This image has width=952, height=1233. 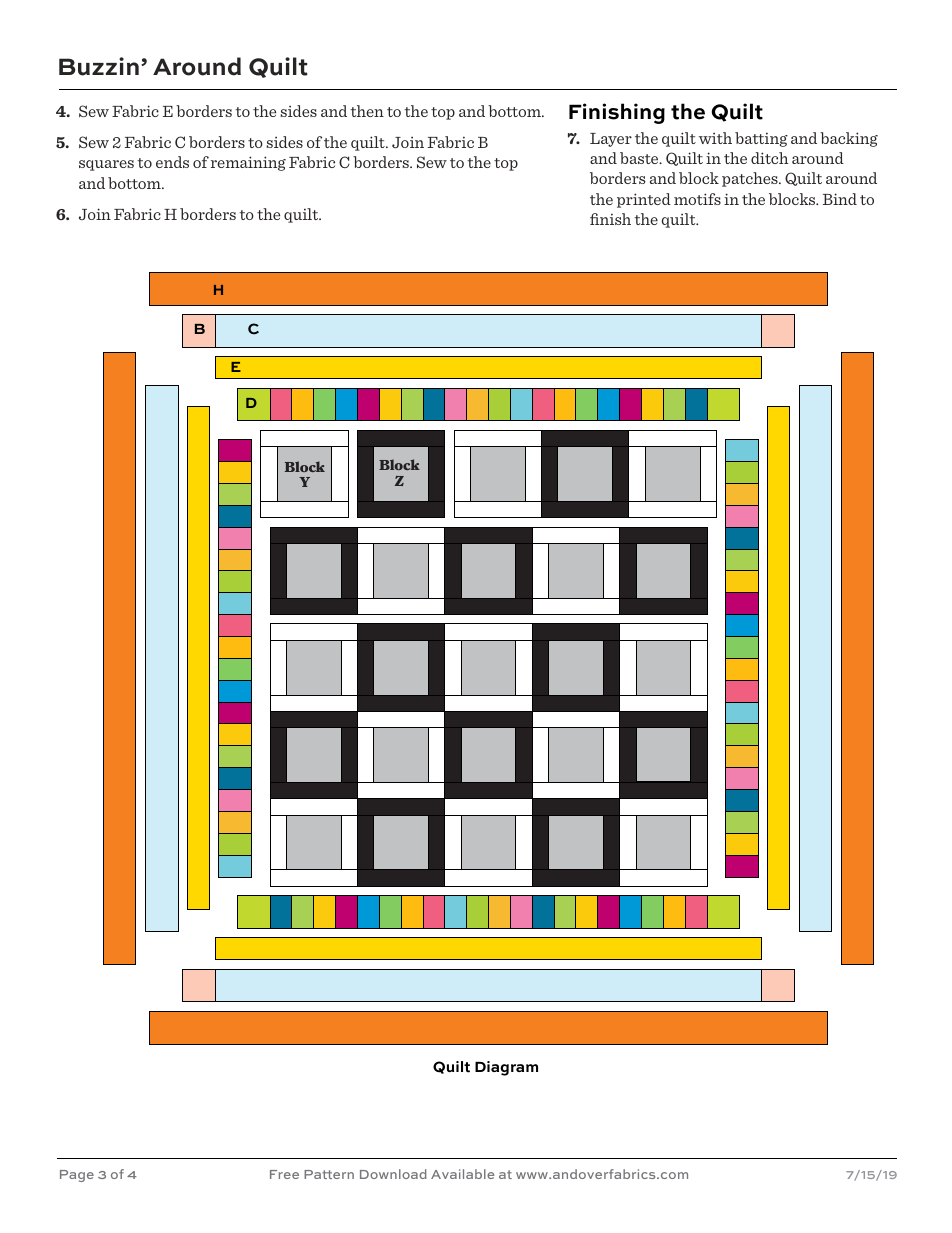 What do you see at coordinates (751, 179) in the image?
I see `patches` at bounding box center [751, 179].
